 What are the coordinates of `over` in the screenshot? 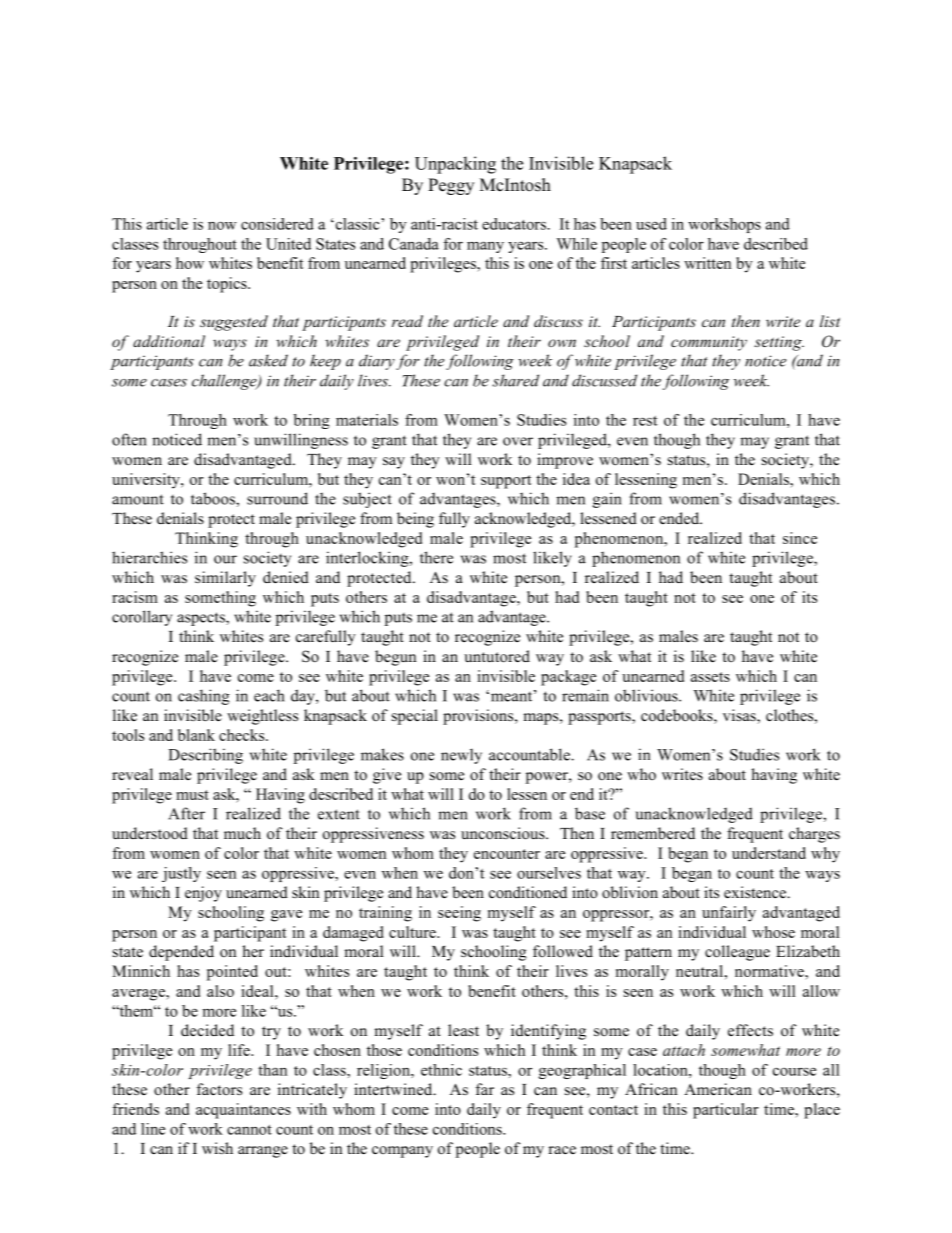 It's located at (518, 441).
